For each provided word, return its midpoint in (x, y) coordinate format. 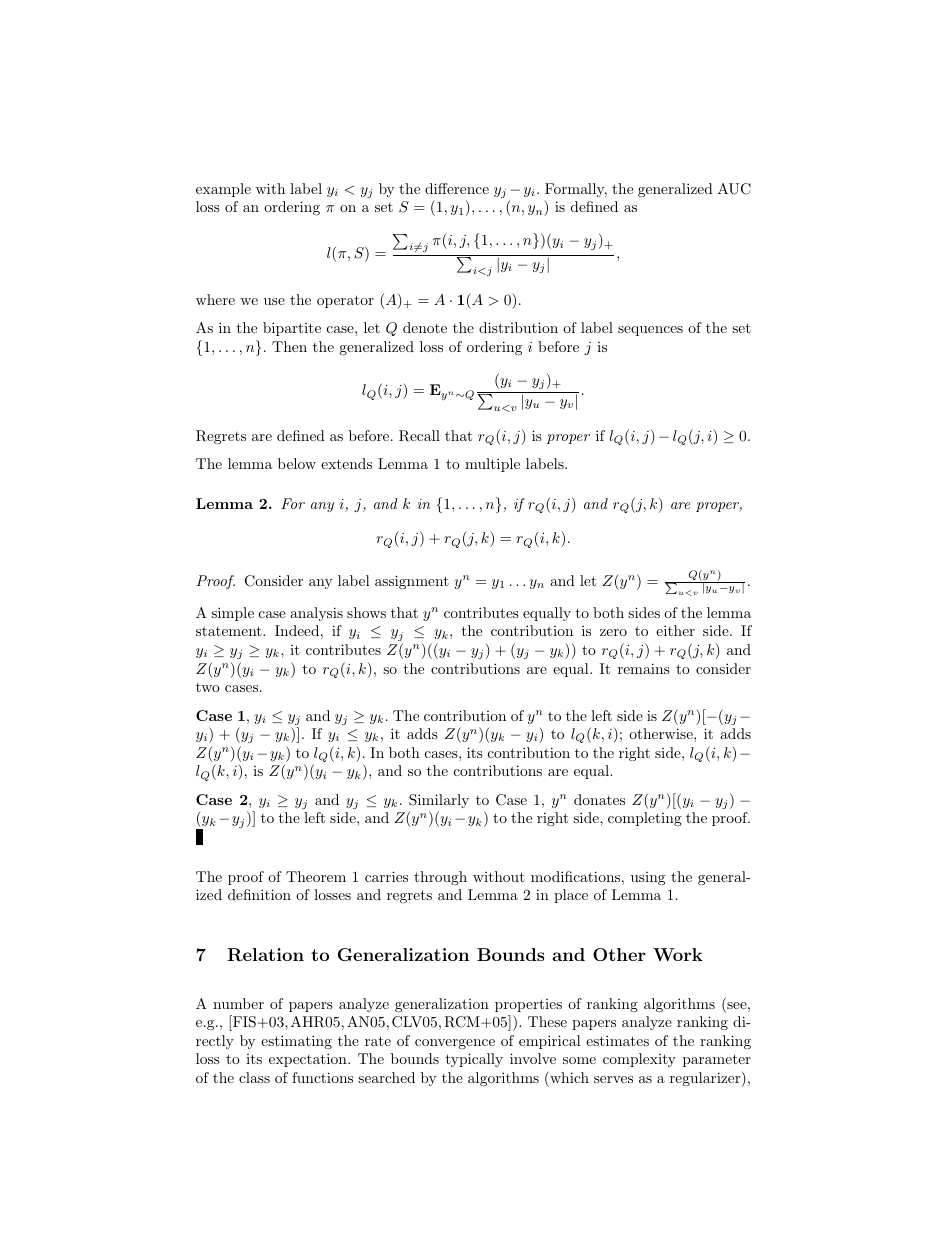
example (223, 190)
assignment (412, 582)
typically (474, 1060)
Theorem (316, 876)
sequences (650, 331)
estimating (296, 1042)
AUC (734, 189)
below (297, 463)
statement (230, 631)
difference (457, 188)
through (440, 878)
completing (645, 819)
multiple (492, 465)
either (675, 630)
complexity (639, 1060)
